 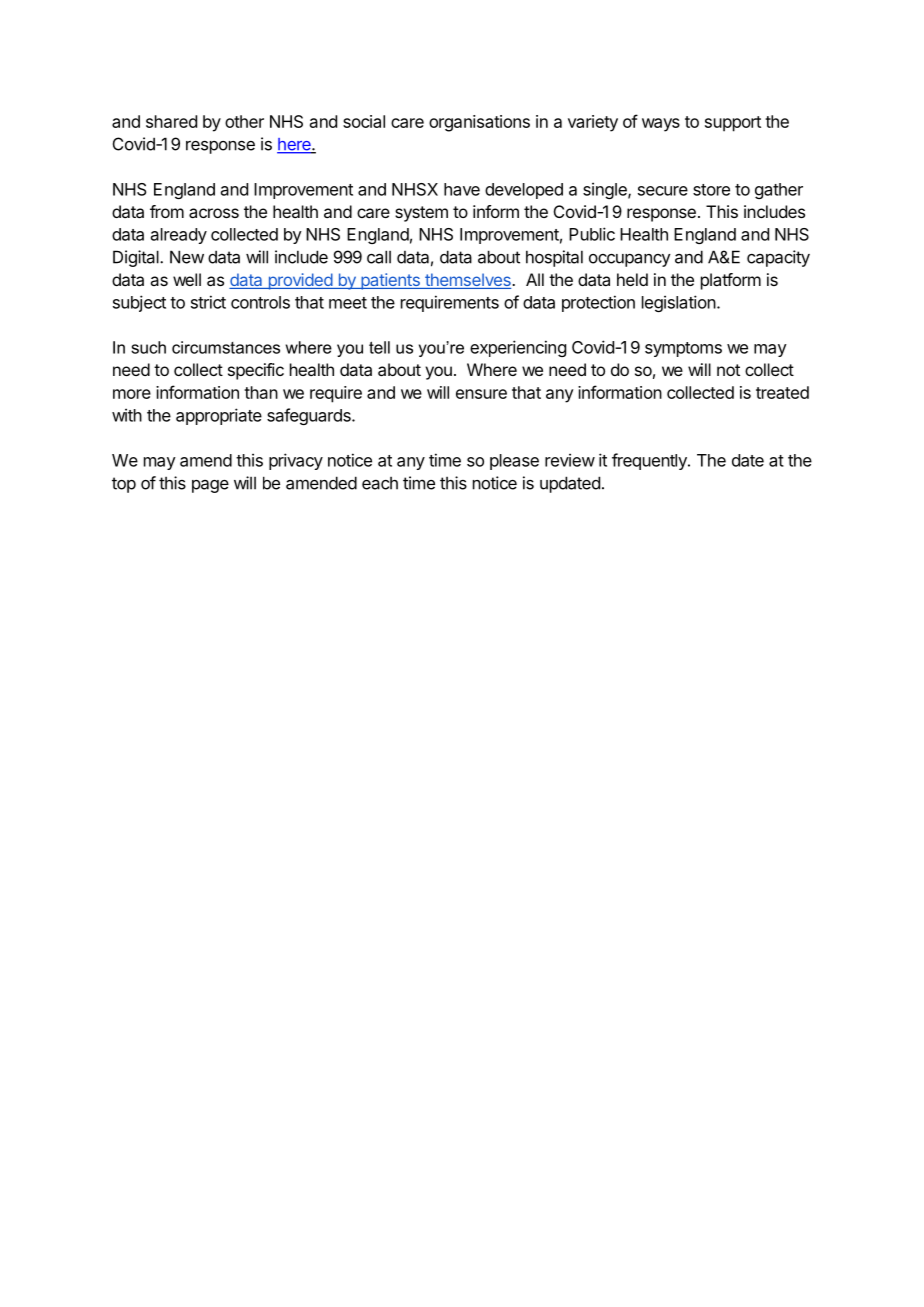 What do you see at coordinates (733, 124) in the screenshot?
I see `support` at bounding box center [733, 124].
